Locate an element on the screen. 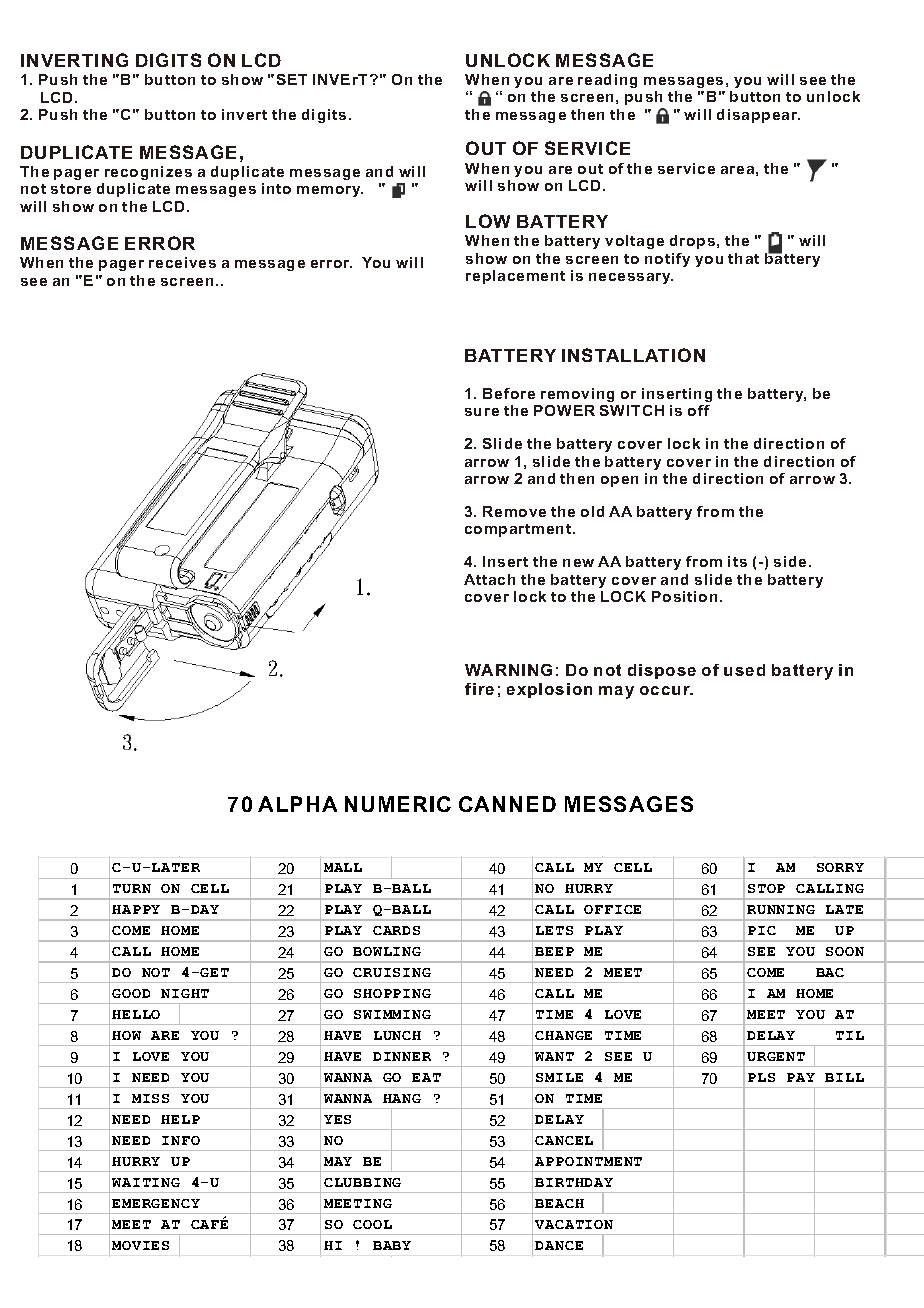 The image size is (924, 1308). LOW is located at coordinates (488, 221).
